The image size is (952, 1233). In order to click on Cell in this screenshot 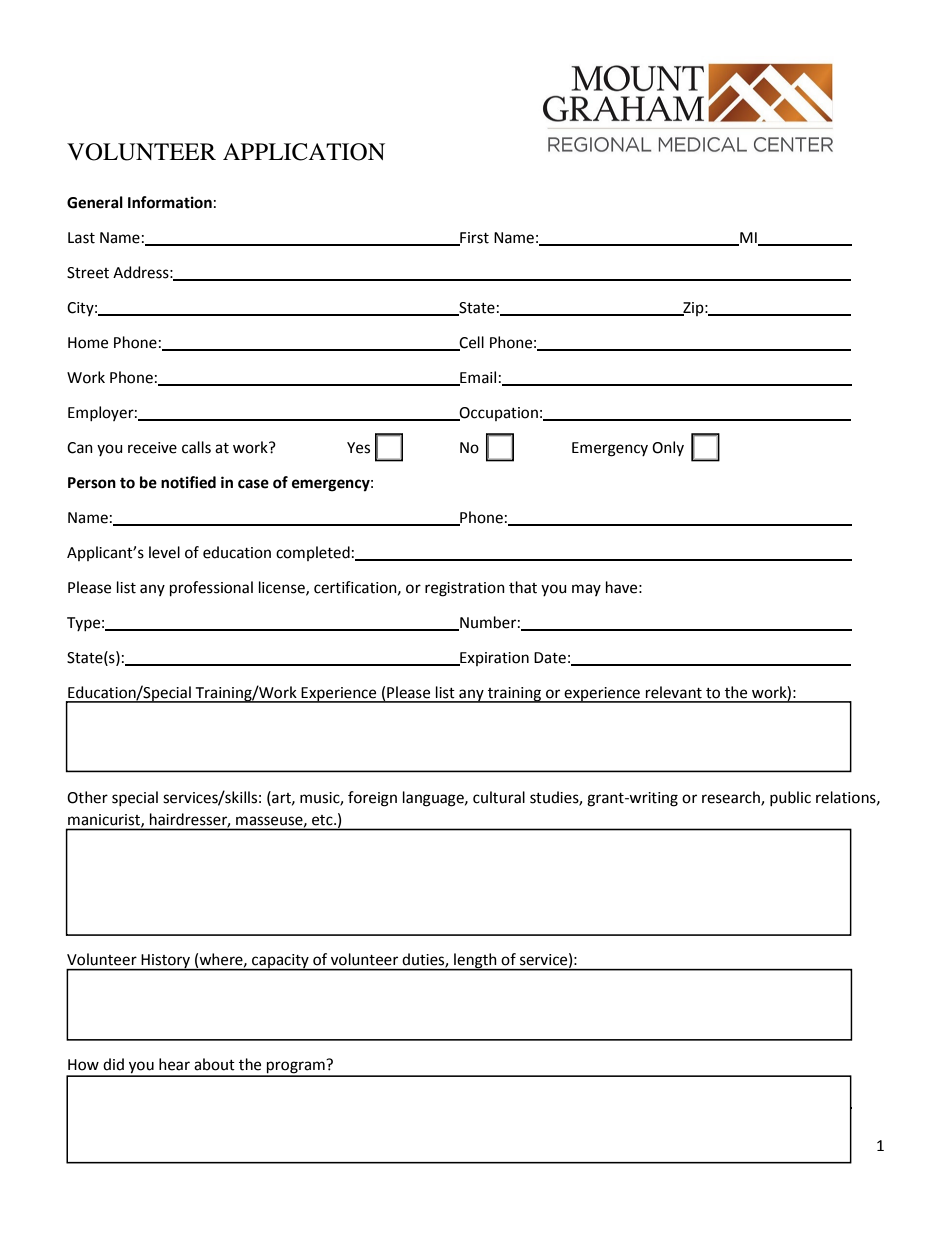, I will do `click(471, 343)`.
